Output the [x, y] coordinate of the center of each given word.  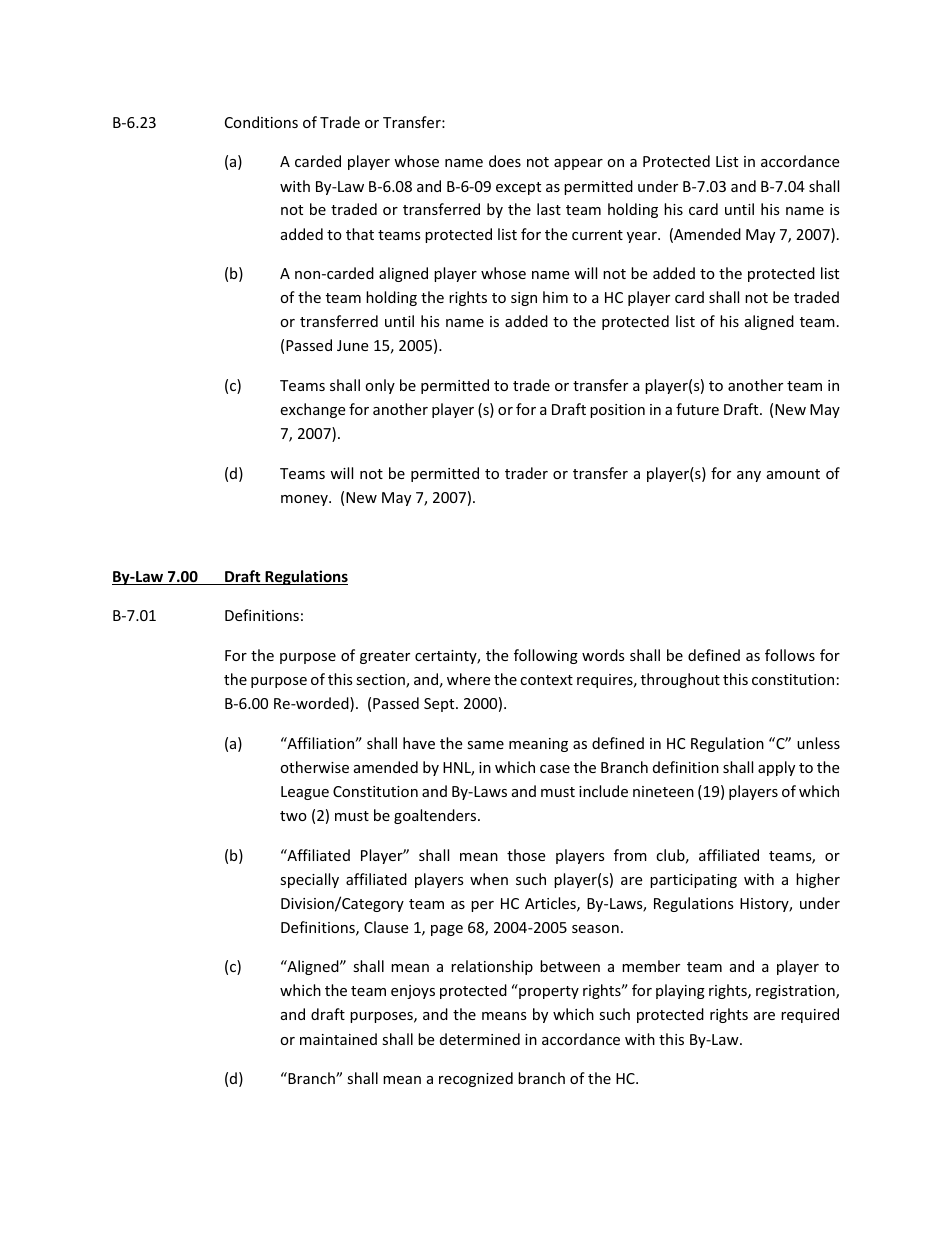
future [697, 409]
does [505, 161]
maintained [338, 1039]
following [546, 656]
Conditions [261, 122]
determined [480, 1039]
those [526, 855]
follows [790, 655]
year [643, 237]
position [617, 411]
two [293, 816]
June [352, 345]
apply [776, 768]
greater [385, 657]
